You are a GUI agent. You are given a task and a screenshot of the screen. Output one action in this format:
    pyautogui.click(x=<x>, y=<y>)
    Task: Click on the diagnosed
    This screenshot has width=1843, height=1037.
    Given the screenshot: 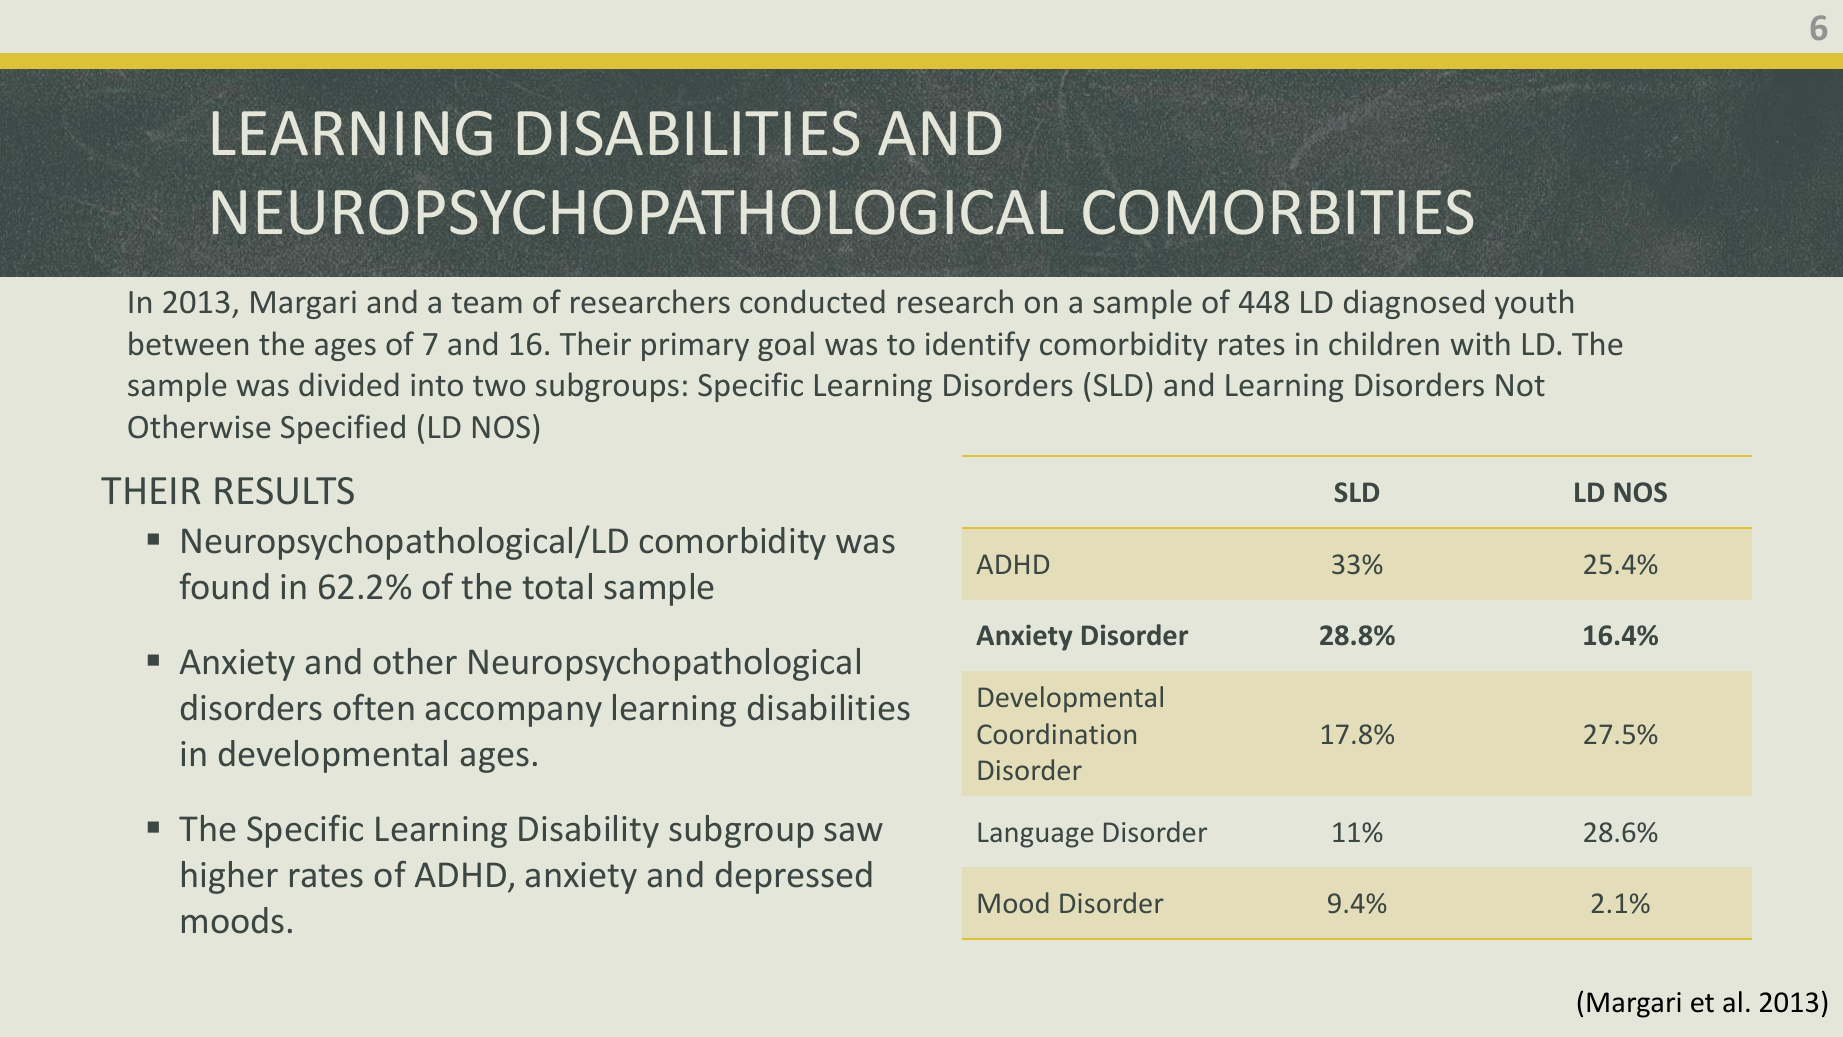 What is the action you would take?
    pyautogui.click(x=1414, y=304)
